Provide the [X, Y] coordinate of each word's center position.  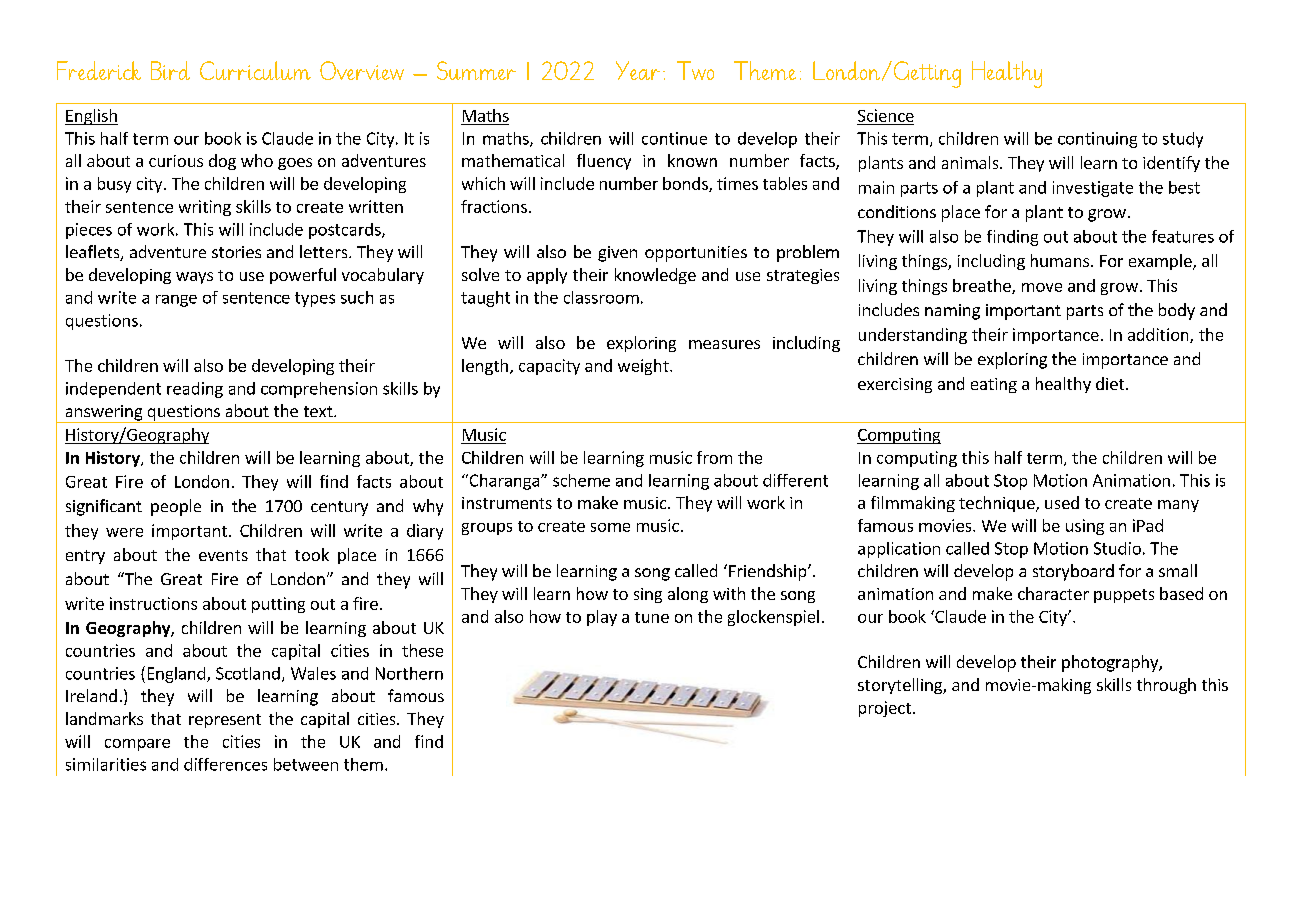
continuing [1097, 140]
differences [225, 764]
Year [638, 70]
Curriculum [255, 70]
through [1166, 686]
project [885, 709]
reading [195, 390]
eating [994, 385]
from [714, 457]
